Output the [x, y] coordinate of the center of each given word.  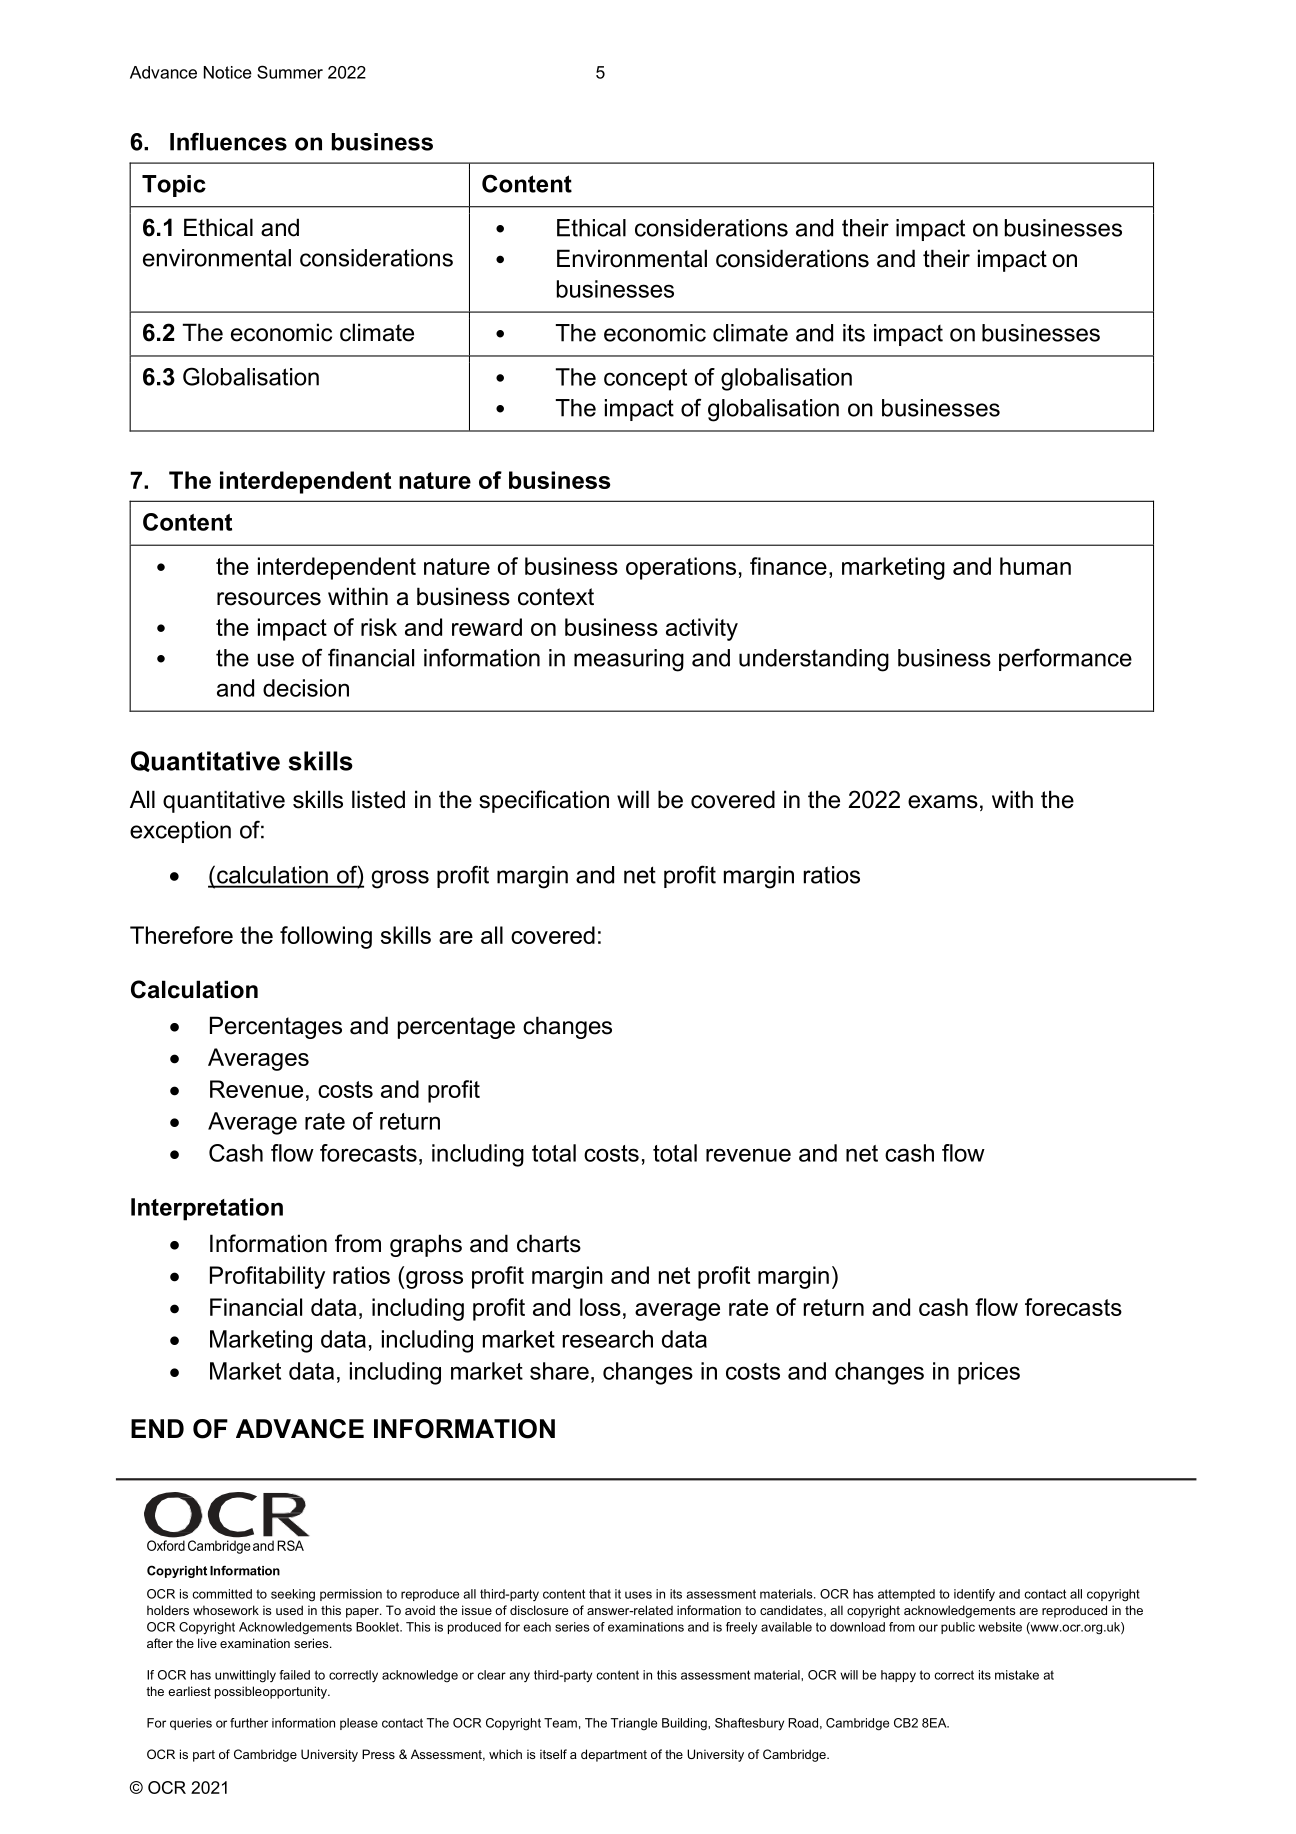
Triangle [634, 1724]
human [1035, 566]
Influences [228, 141]
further [249, 1723]
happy [898, 1676]
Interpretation [207, 1209]
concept [645, 380]
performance [1065, 659]
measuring [629, 660]
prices [989, 1373]
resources [269, 599]
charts [549, 1243]
